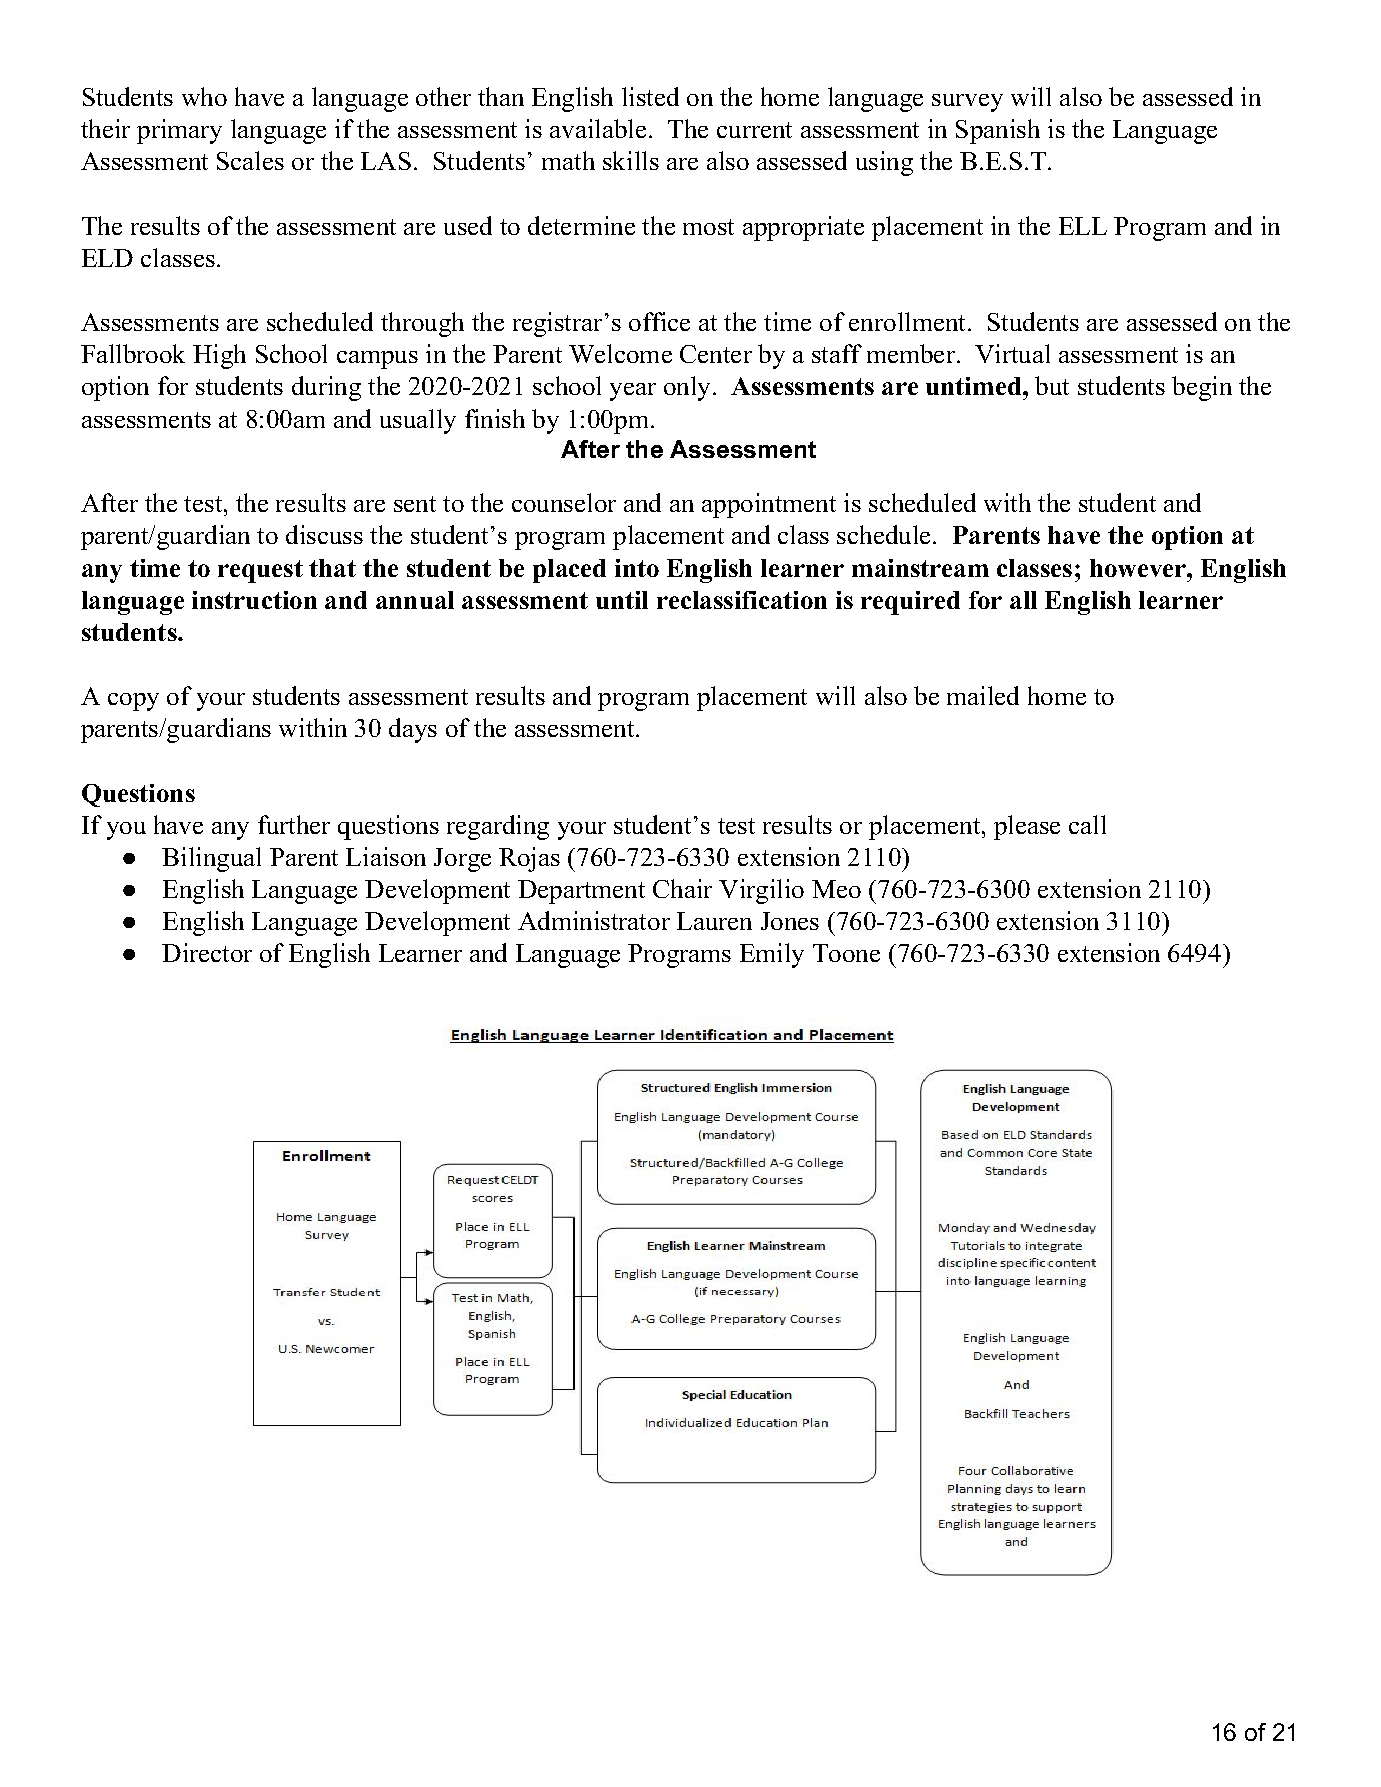  Describe the element at coordinates (564, 502) in the screenshot. I see `counselor` at that location.
